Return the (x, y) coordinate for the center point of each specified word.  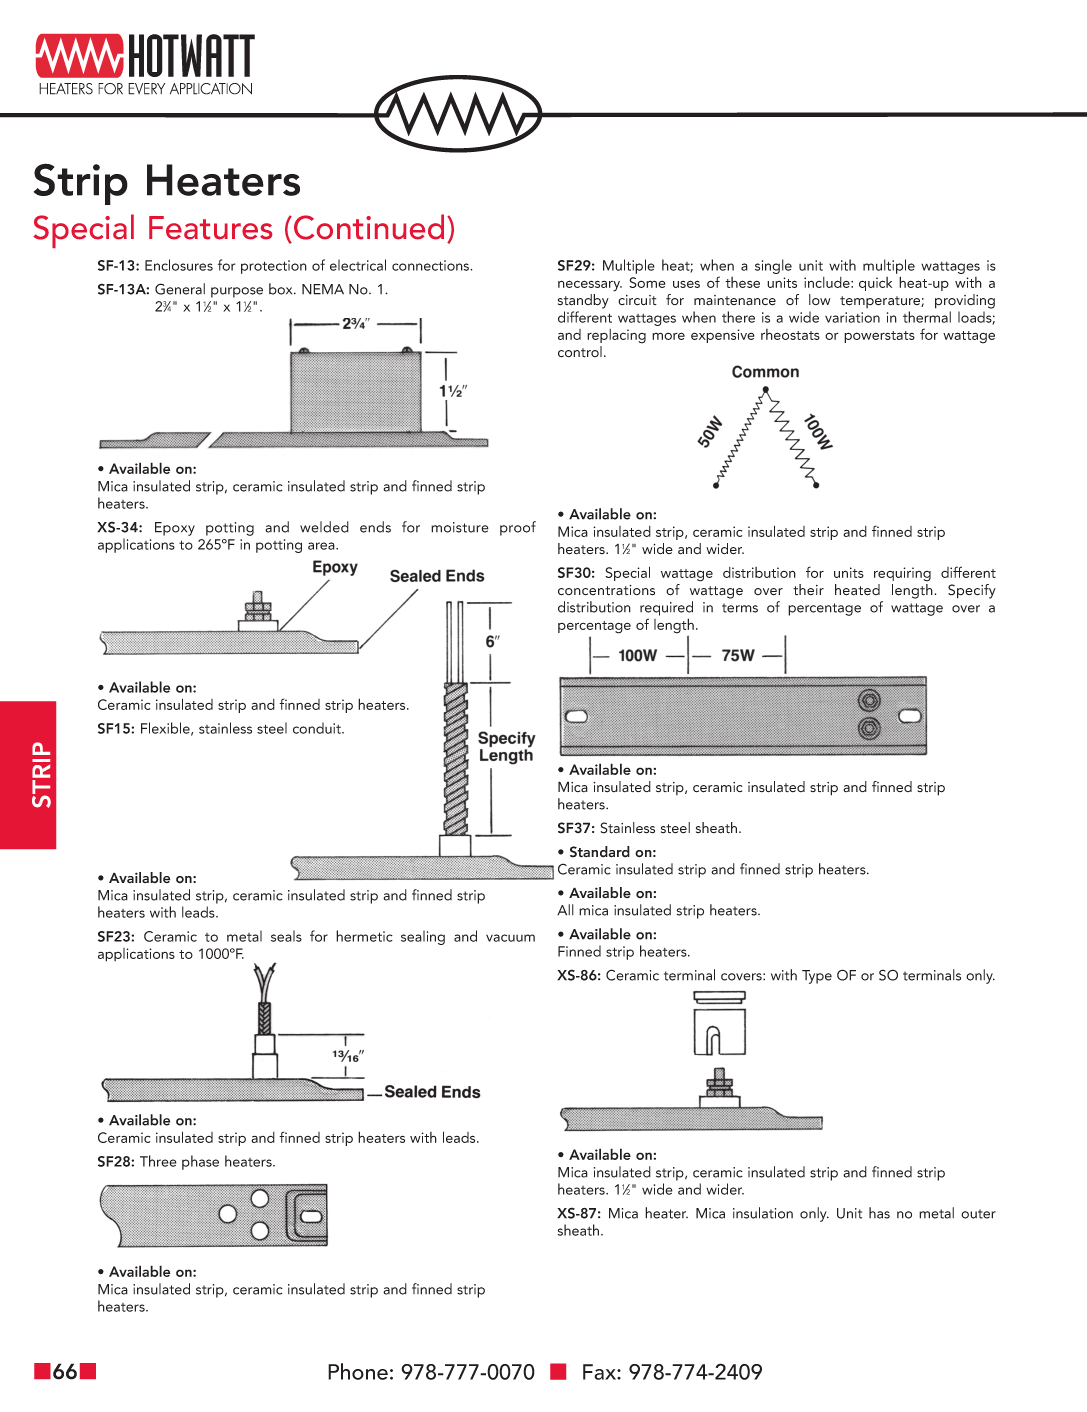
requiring (902, 574)
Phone (358, 1371)
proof (518, 528)
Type (817, 977)
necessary (590, 286)
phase (200, 1162)
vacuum (510, 938)
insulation (763, 1213)
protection (274, 267)
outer (978, 1214)
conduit (318, 728)
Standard (600, 852)
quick (875, 284)
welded (324, 527)
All (565, 910)
